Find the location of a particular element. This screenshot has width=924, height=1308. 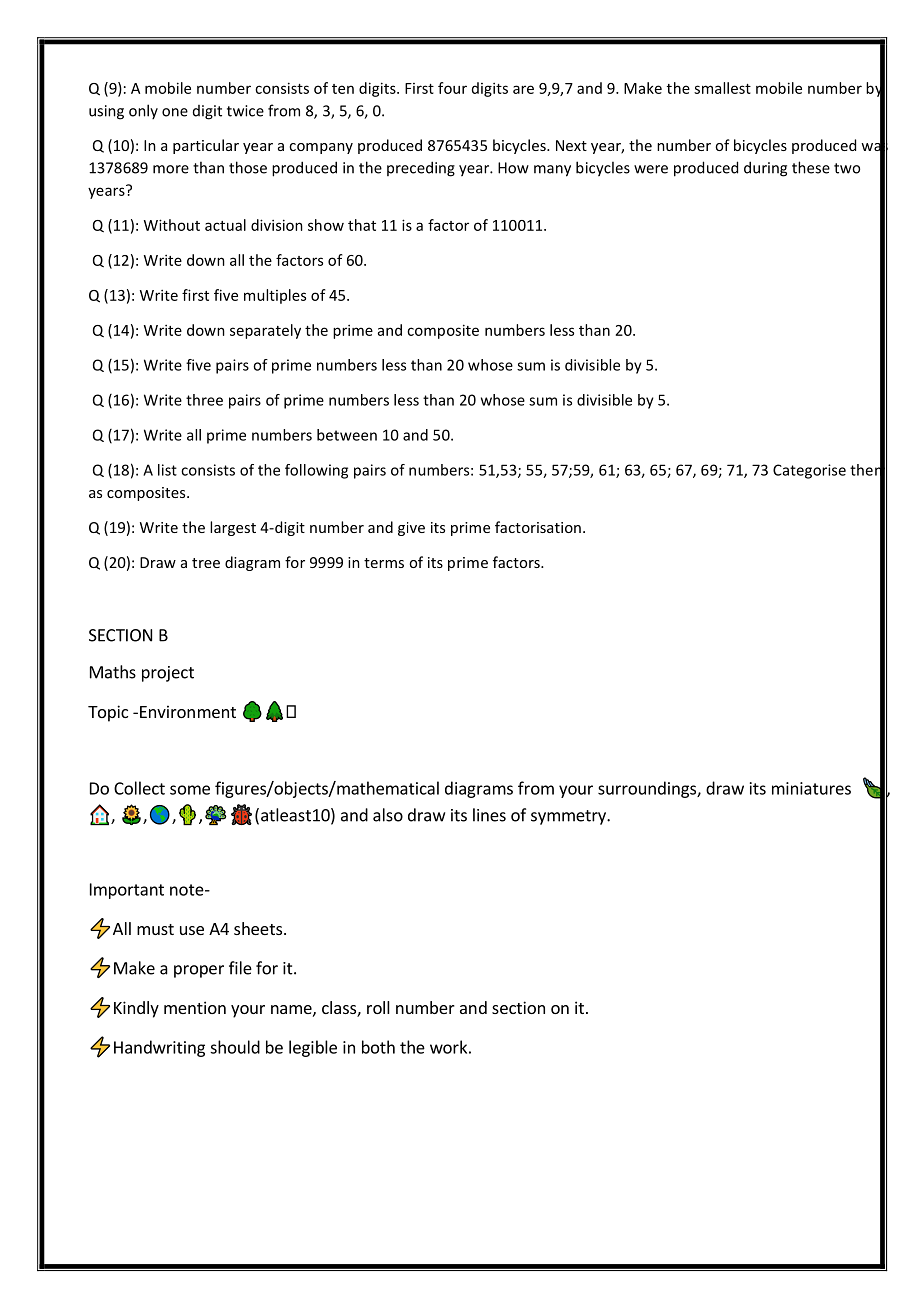

are is located at coordinates (523, 89).
